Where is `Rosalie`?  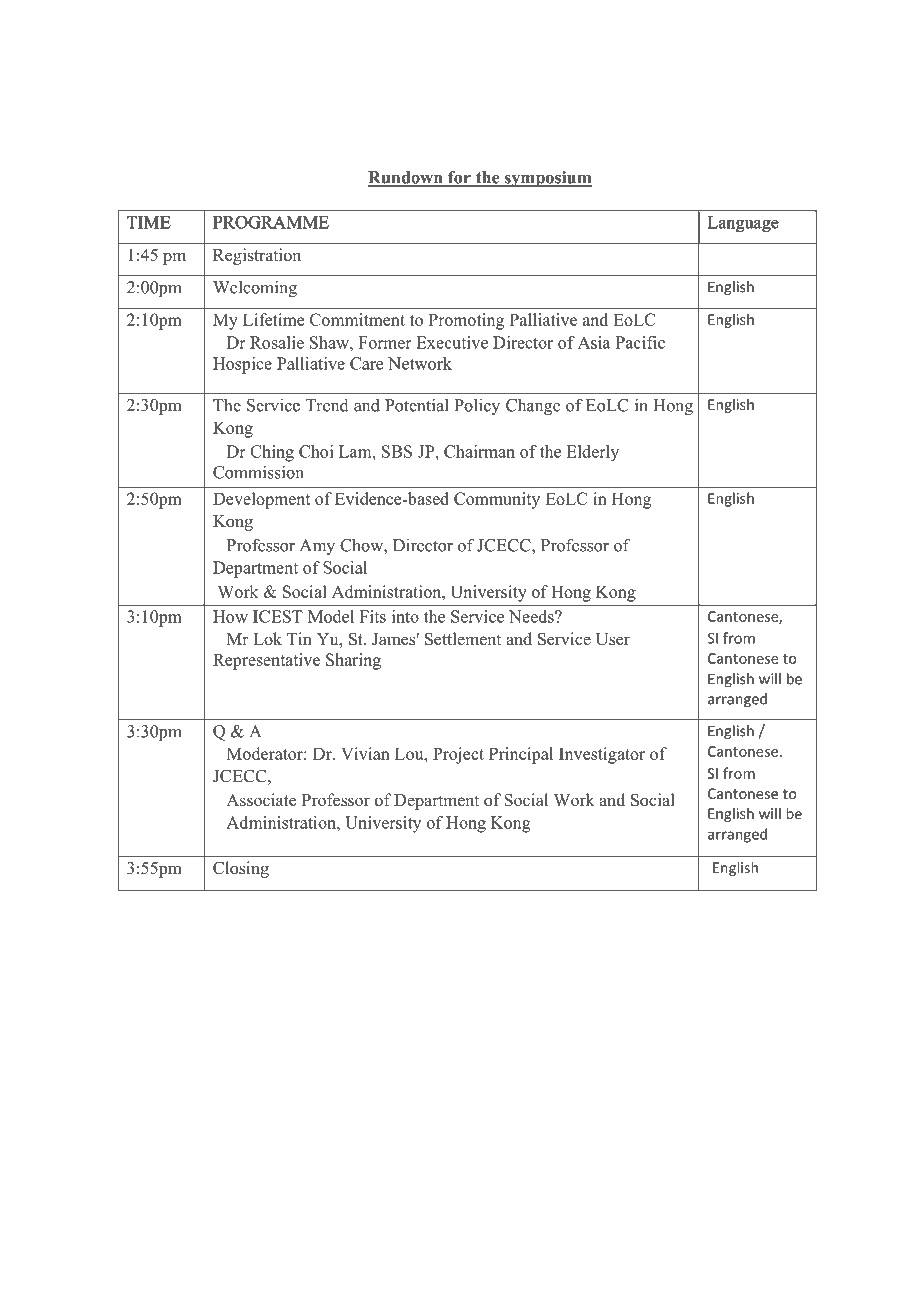 Rosalie is located at coordinates (277, 342).
